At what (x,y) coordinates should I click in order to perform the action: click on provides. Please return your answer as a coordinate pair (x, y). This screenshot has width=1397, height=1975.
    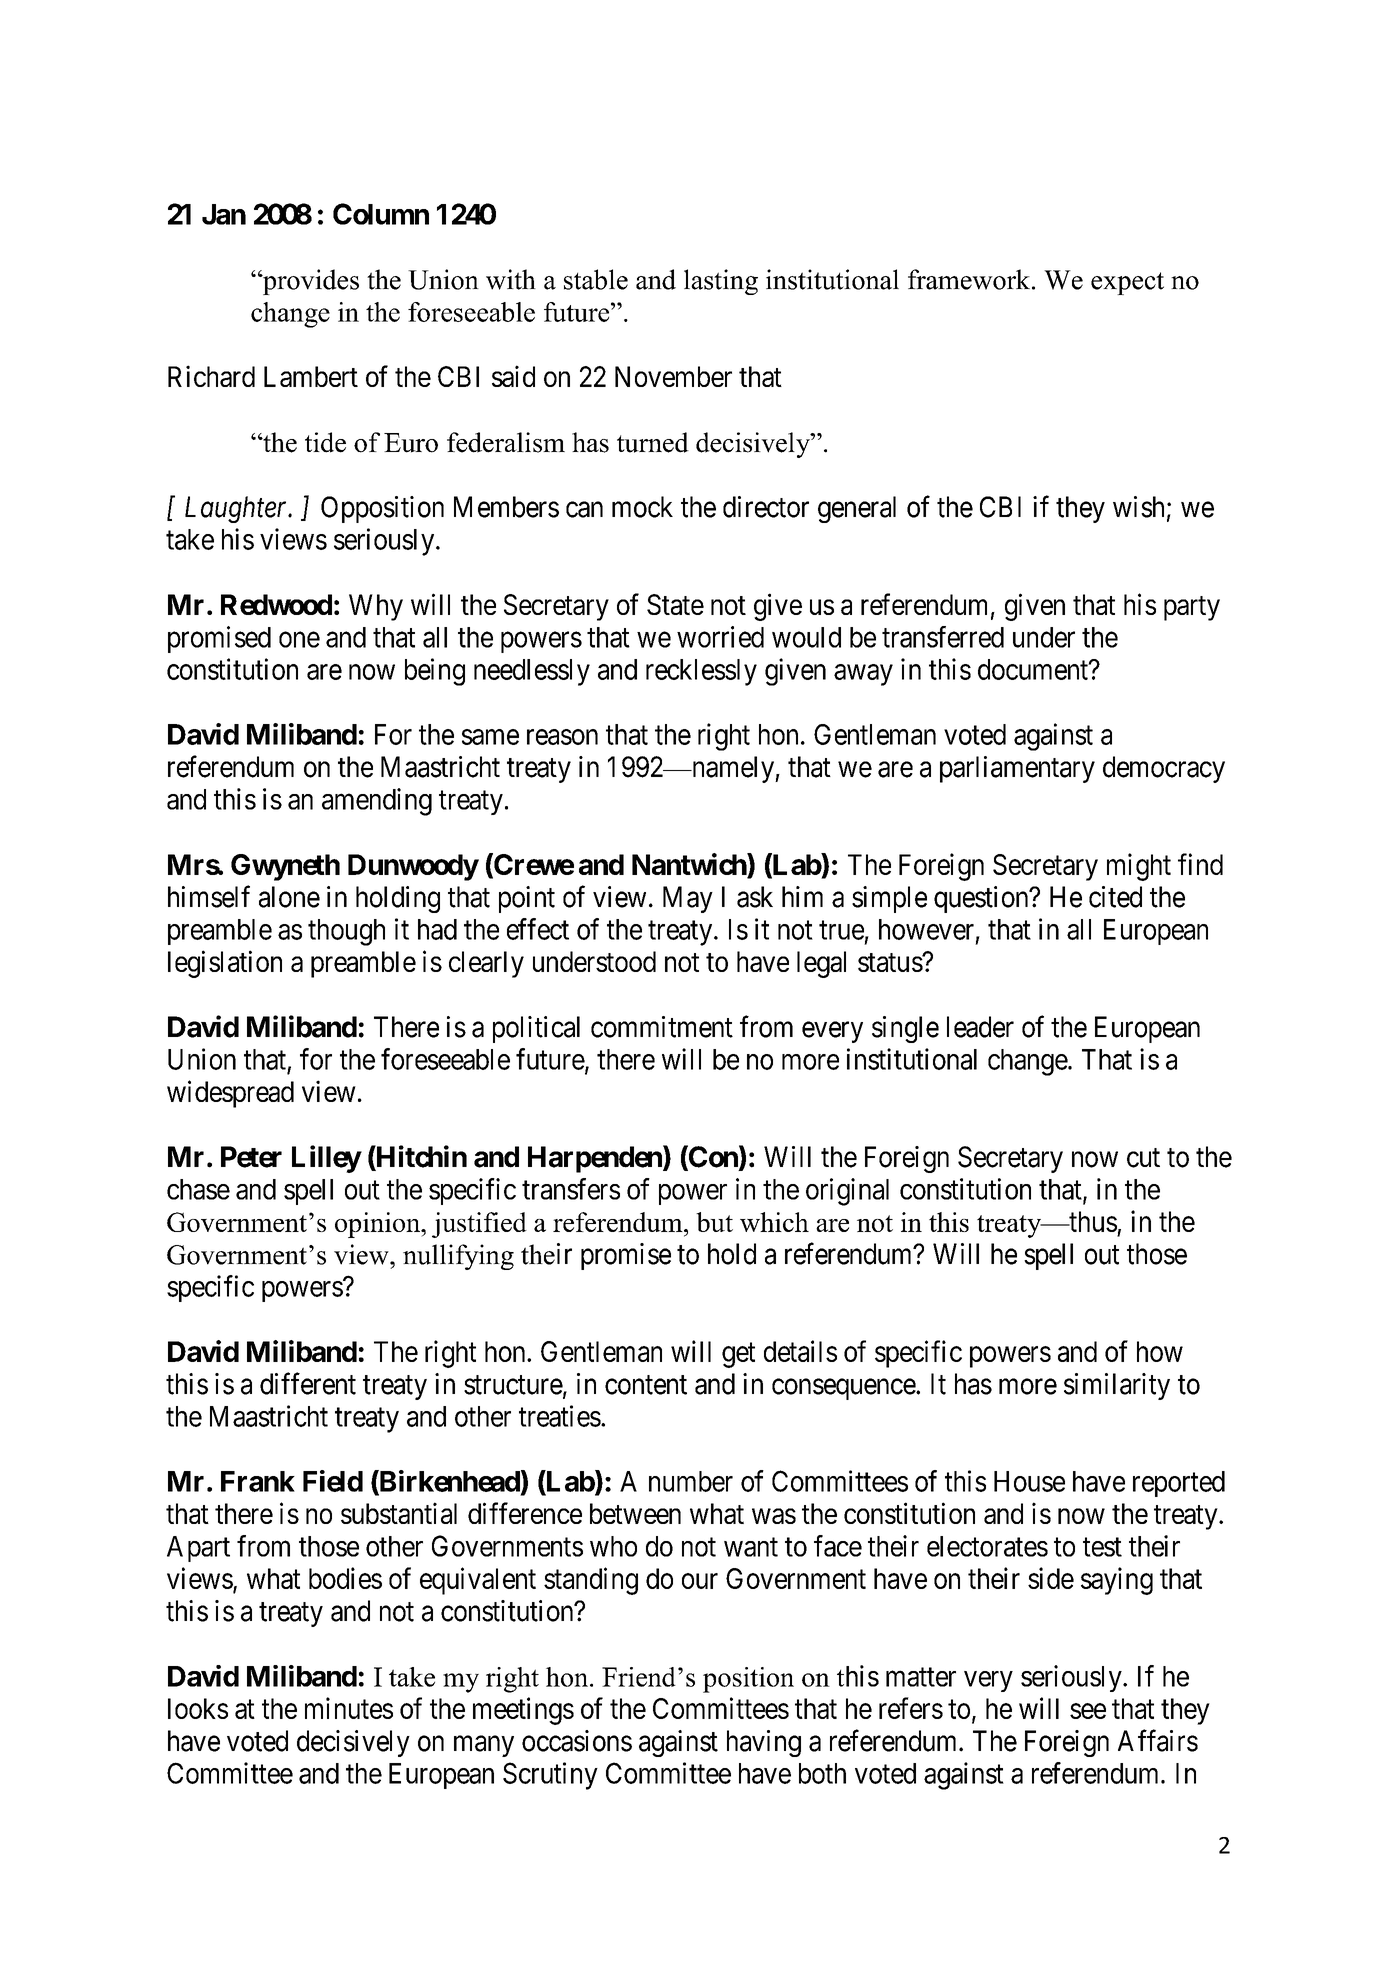
    Looking at the image, I should click on (310, 282).
